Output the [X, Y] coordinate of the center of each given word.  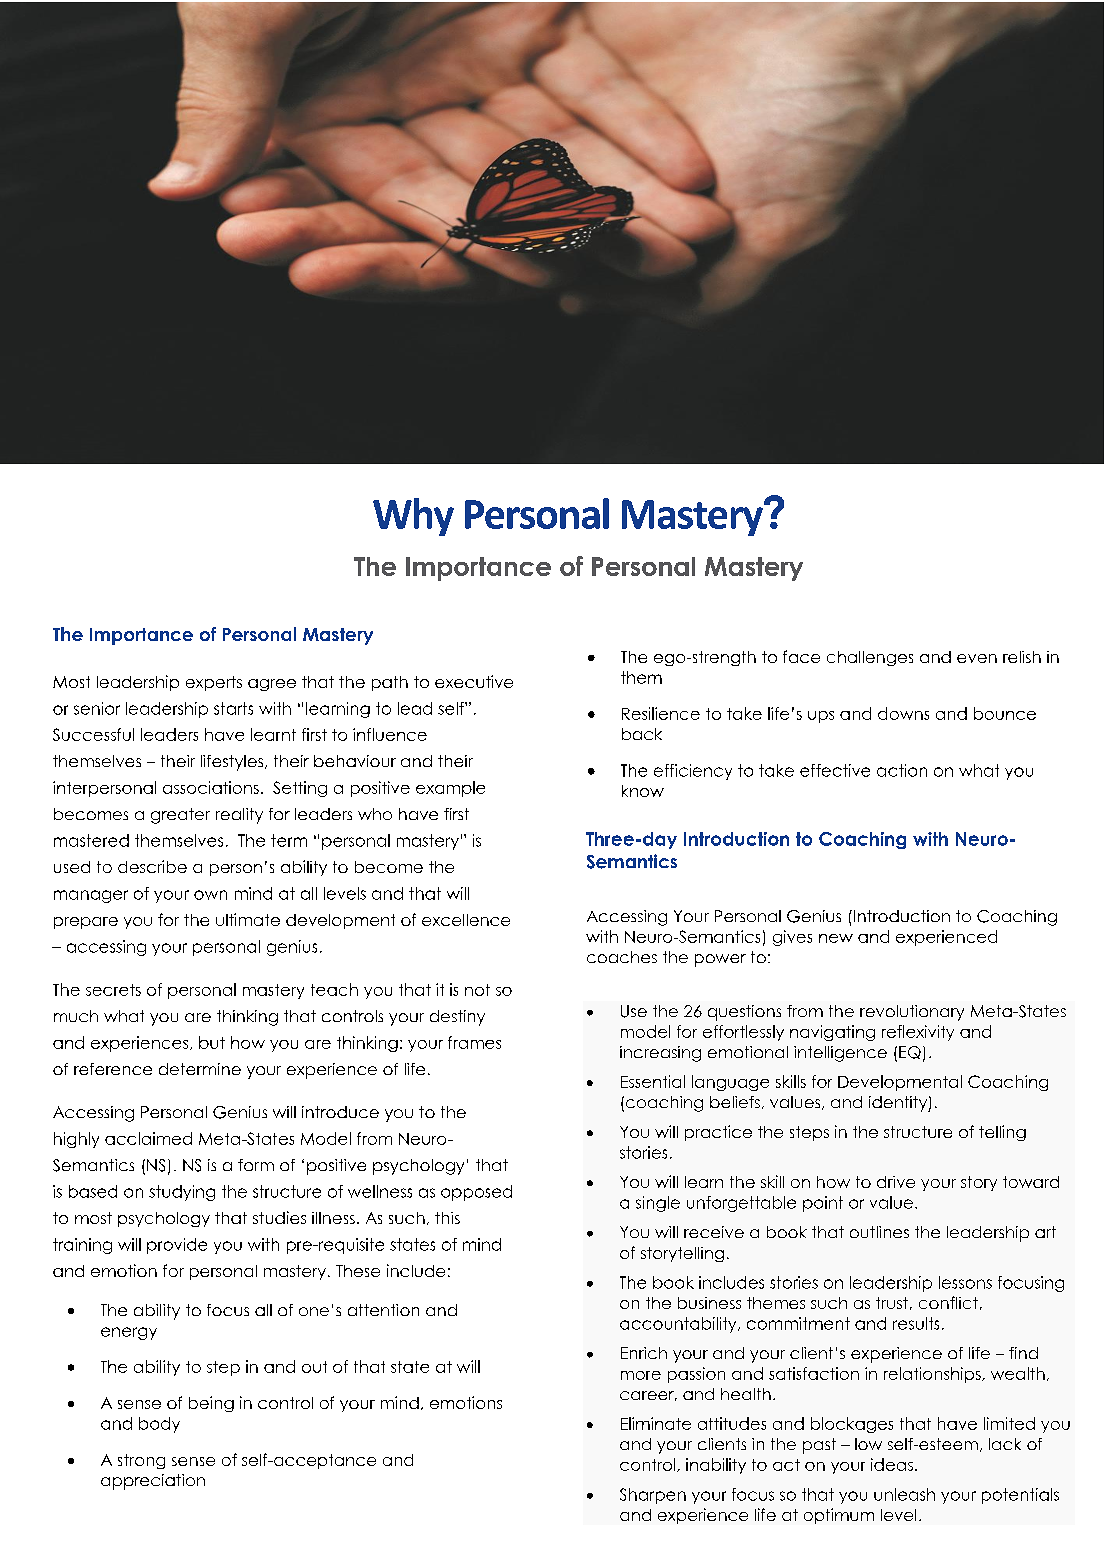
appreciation [153, 1482]
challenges [870, 658]
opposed [476, 1193]
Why [413, 517]
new [836, 938]
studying [182, 1193]
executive [474, 681]
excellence [466, 920]
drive [896, 1182]
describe [152, 866]
